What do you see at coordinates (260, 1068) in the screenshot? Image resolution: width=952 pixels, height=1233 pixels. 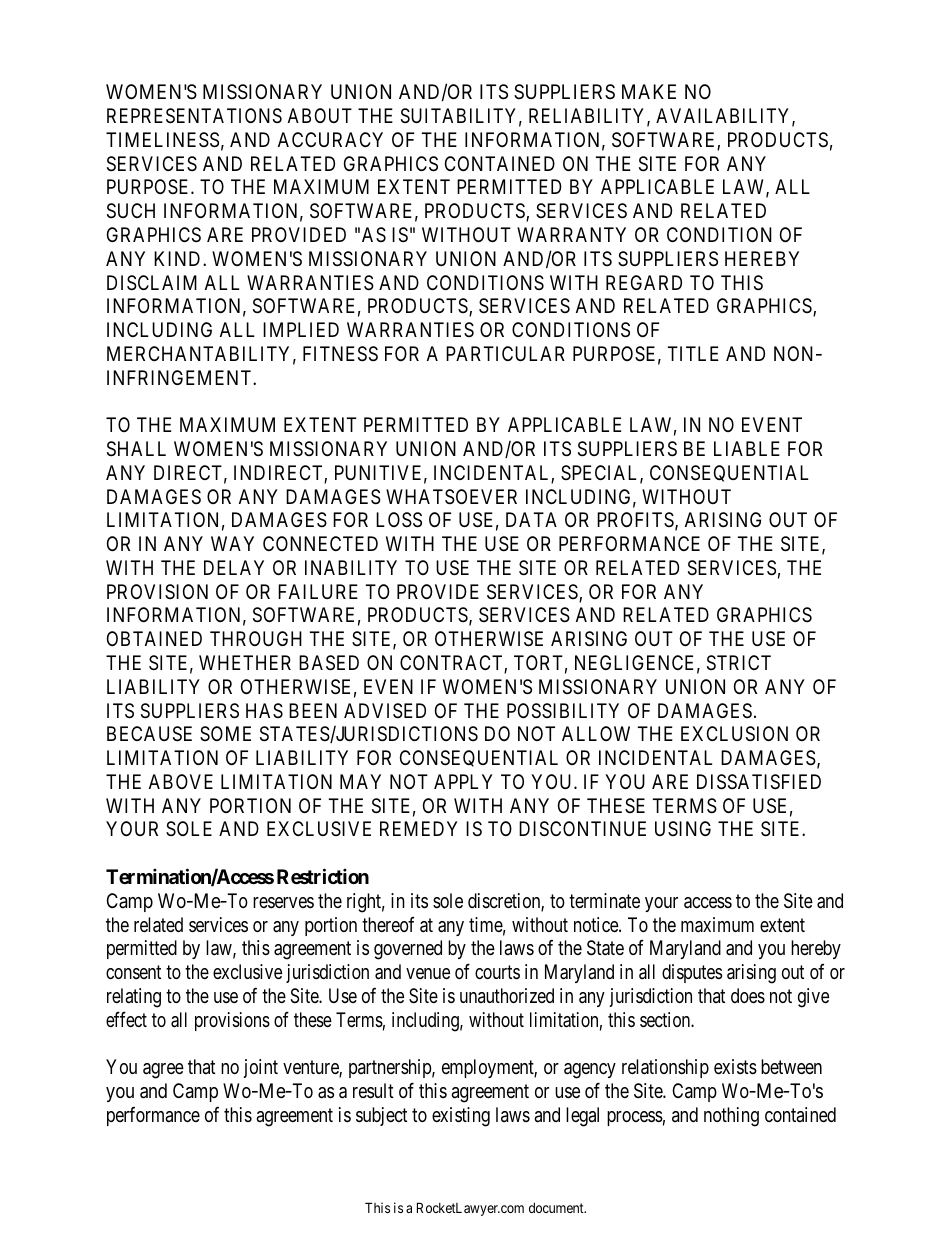 I see `joint` at bounding box center [260, 1068].
